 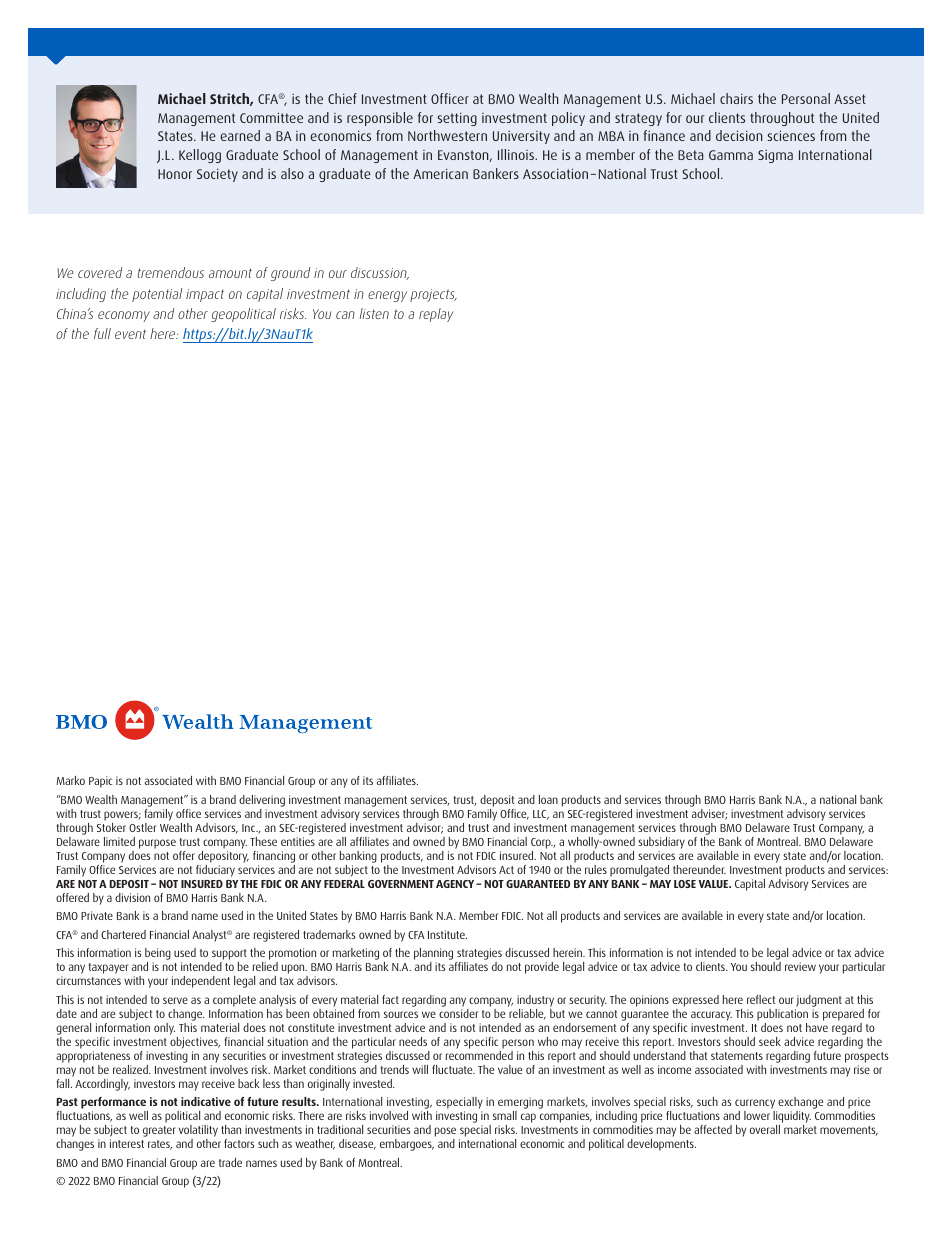 What do you see at coordinates (70, 780) in the screenshot?
I see `Marko` at bounding box center [70, 780].
